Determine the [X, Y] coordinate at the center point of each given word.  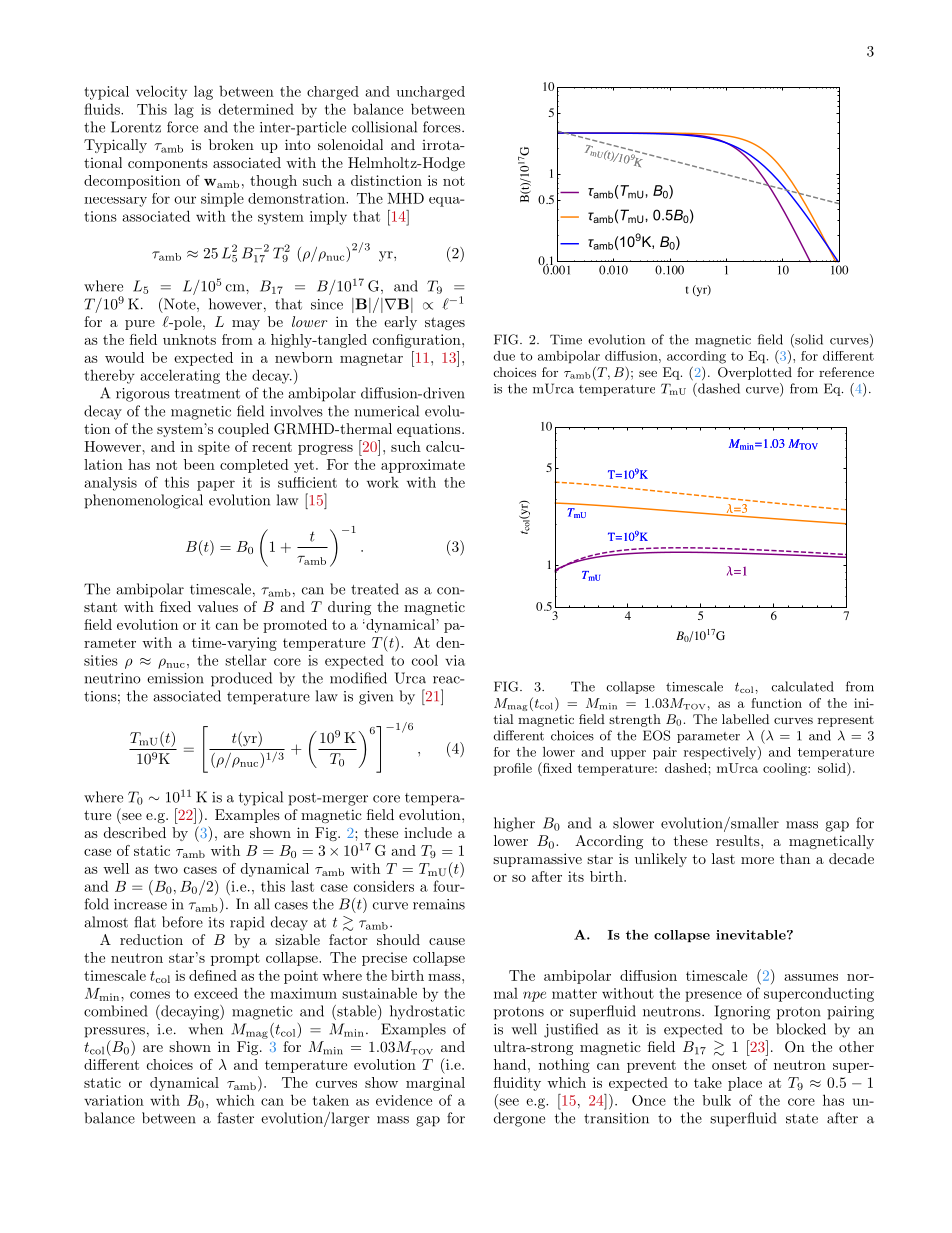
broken [231, 144]
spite [214, 448]
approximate [423, 466]
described [135, 832]
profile [513, 769]
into [298, 144]
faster [235, 1118]
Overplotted [755, 373]
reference [846, 372]
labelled [745, 719]
